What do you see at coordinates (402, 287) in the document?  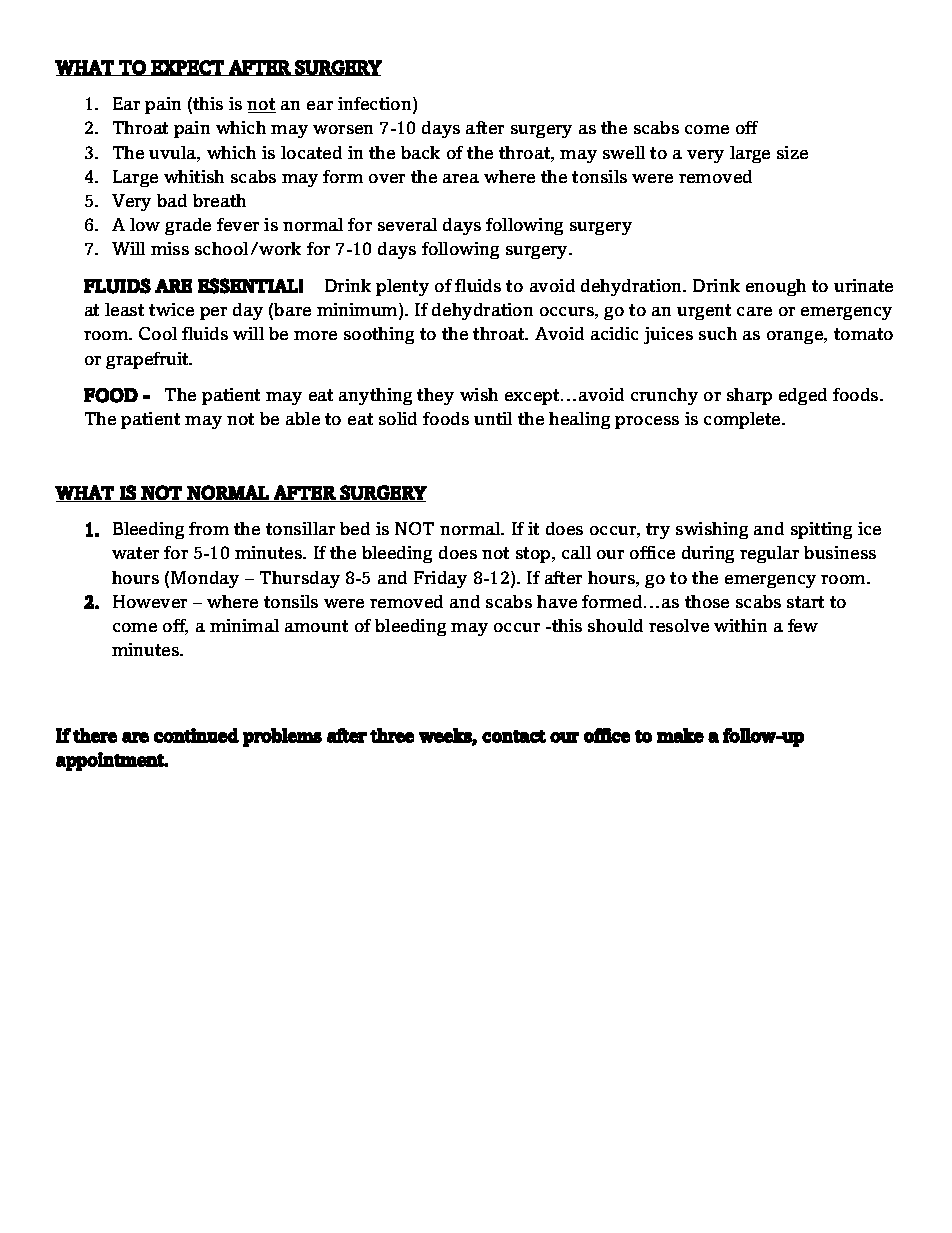 I see `plenty` at bounding box center [402, 287].
